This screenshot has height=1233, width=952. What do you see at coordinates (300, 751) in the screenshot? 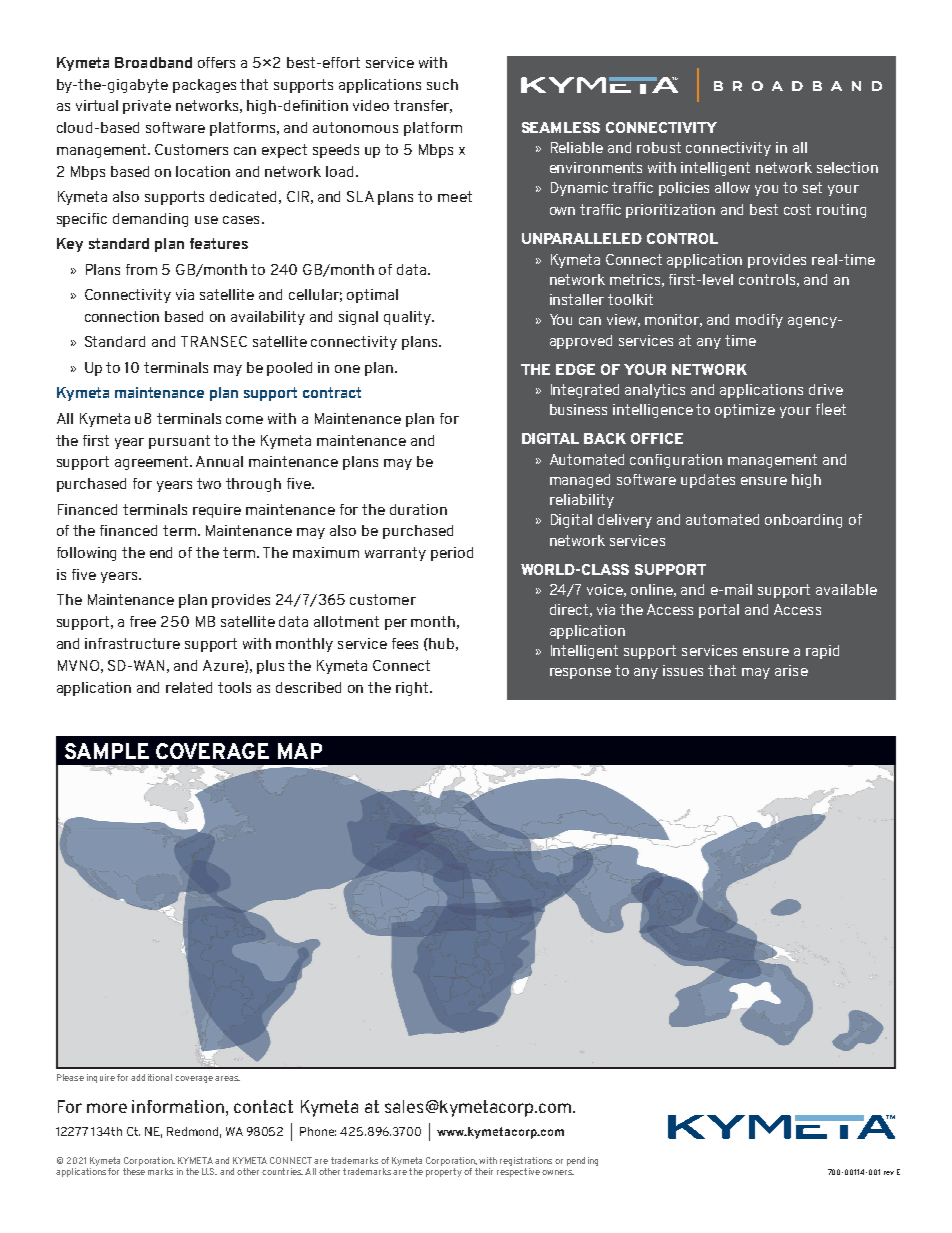
I see `MAP` at bounding box center [300, 751].
